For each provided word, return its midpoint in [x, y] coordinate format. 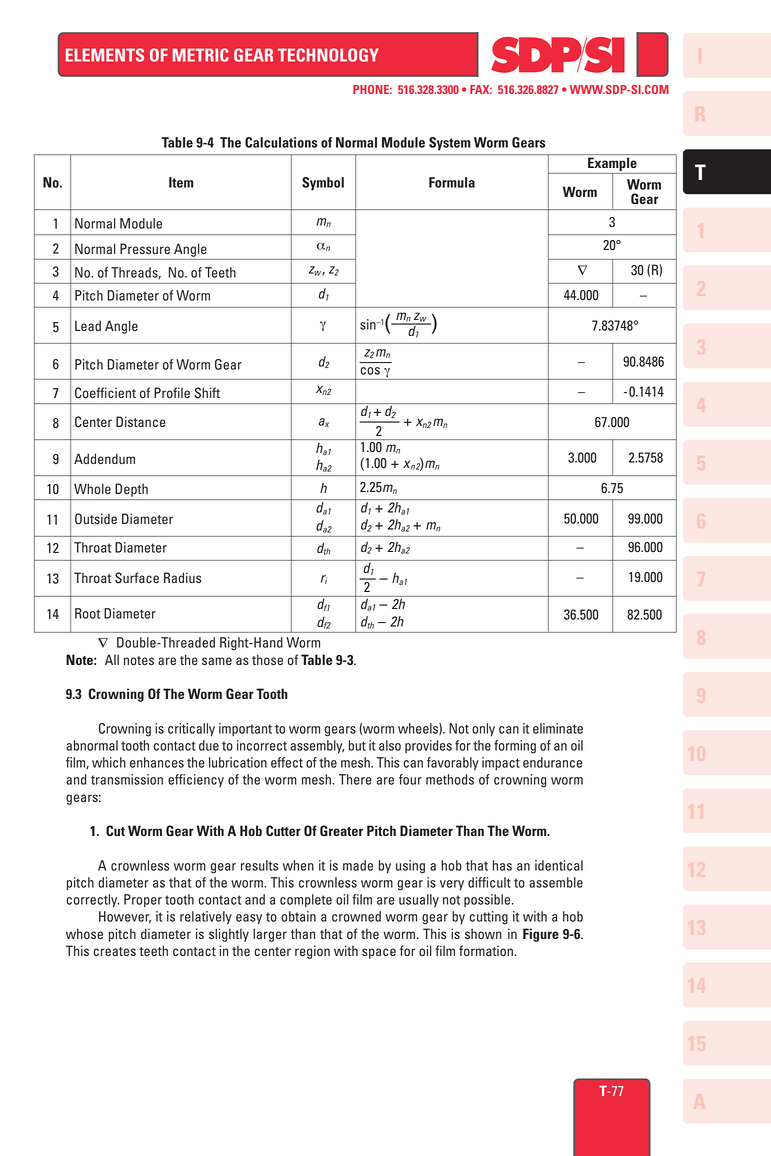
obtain [298, 916]
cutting [488, 918]
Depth [131, 491]
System [449, 144]
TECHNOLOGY [328, 55]
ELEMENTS [105, 55]
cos [370, 371]
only [483, 729]
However [125, 917]
